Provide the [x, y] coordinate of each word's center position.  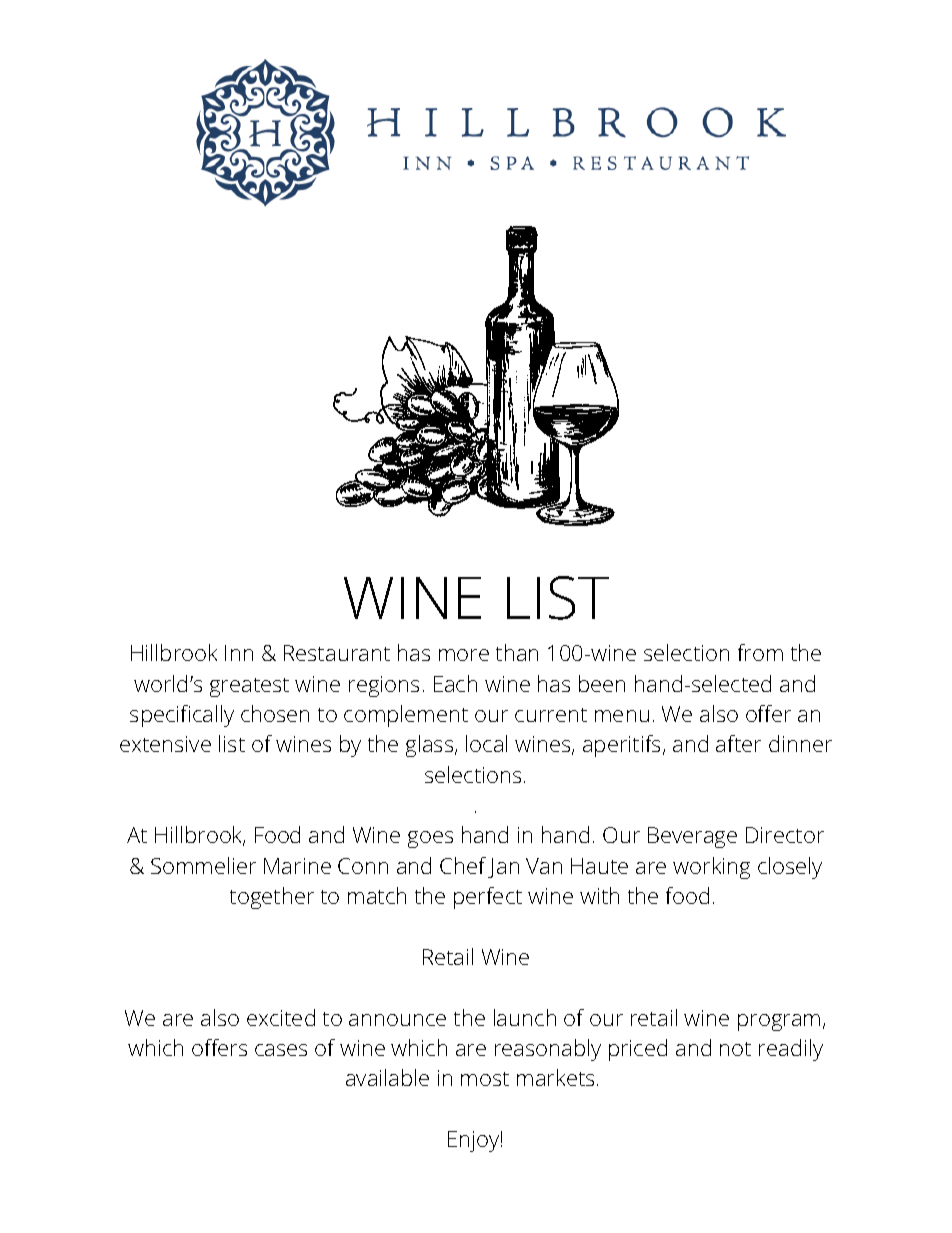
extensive [165, 744]
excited [281, 1017]
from [760, 652]
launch [525, 1017]
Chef [463, 865]
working [711, 868]
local [486, 743]
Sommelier [203, 865]
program [779, 1022]
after [738, 743]
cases [281, 1050]
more [464, 655]
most [485, 1079]
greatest [249, 687]
